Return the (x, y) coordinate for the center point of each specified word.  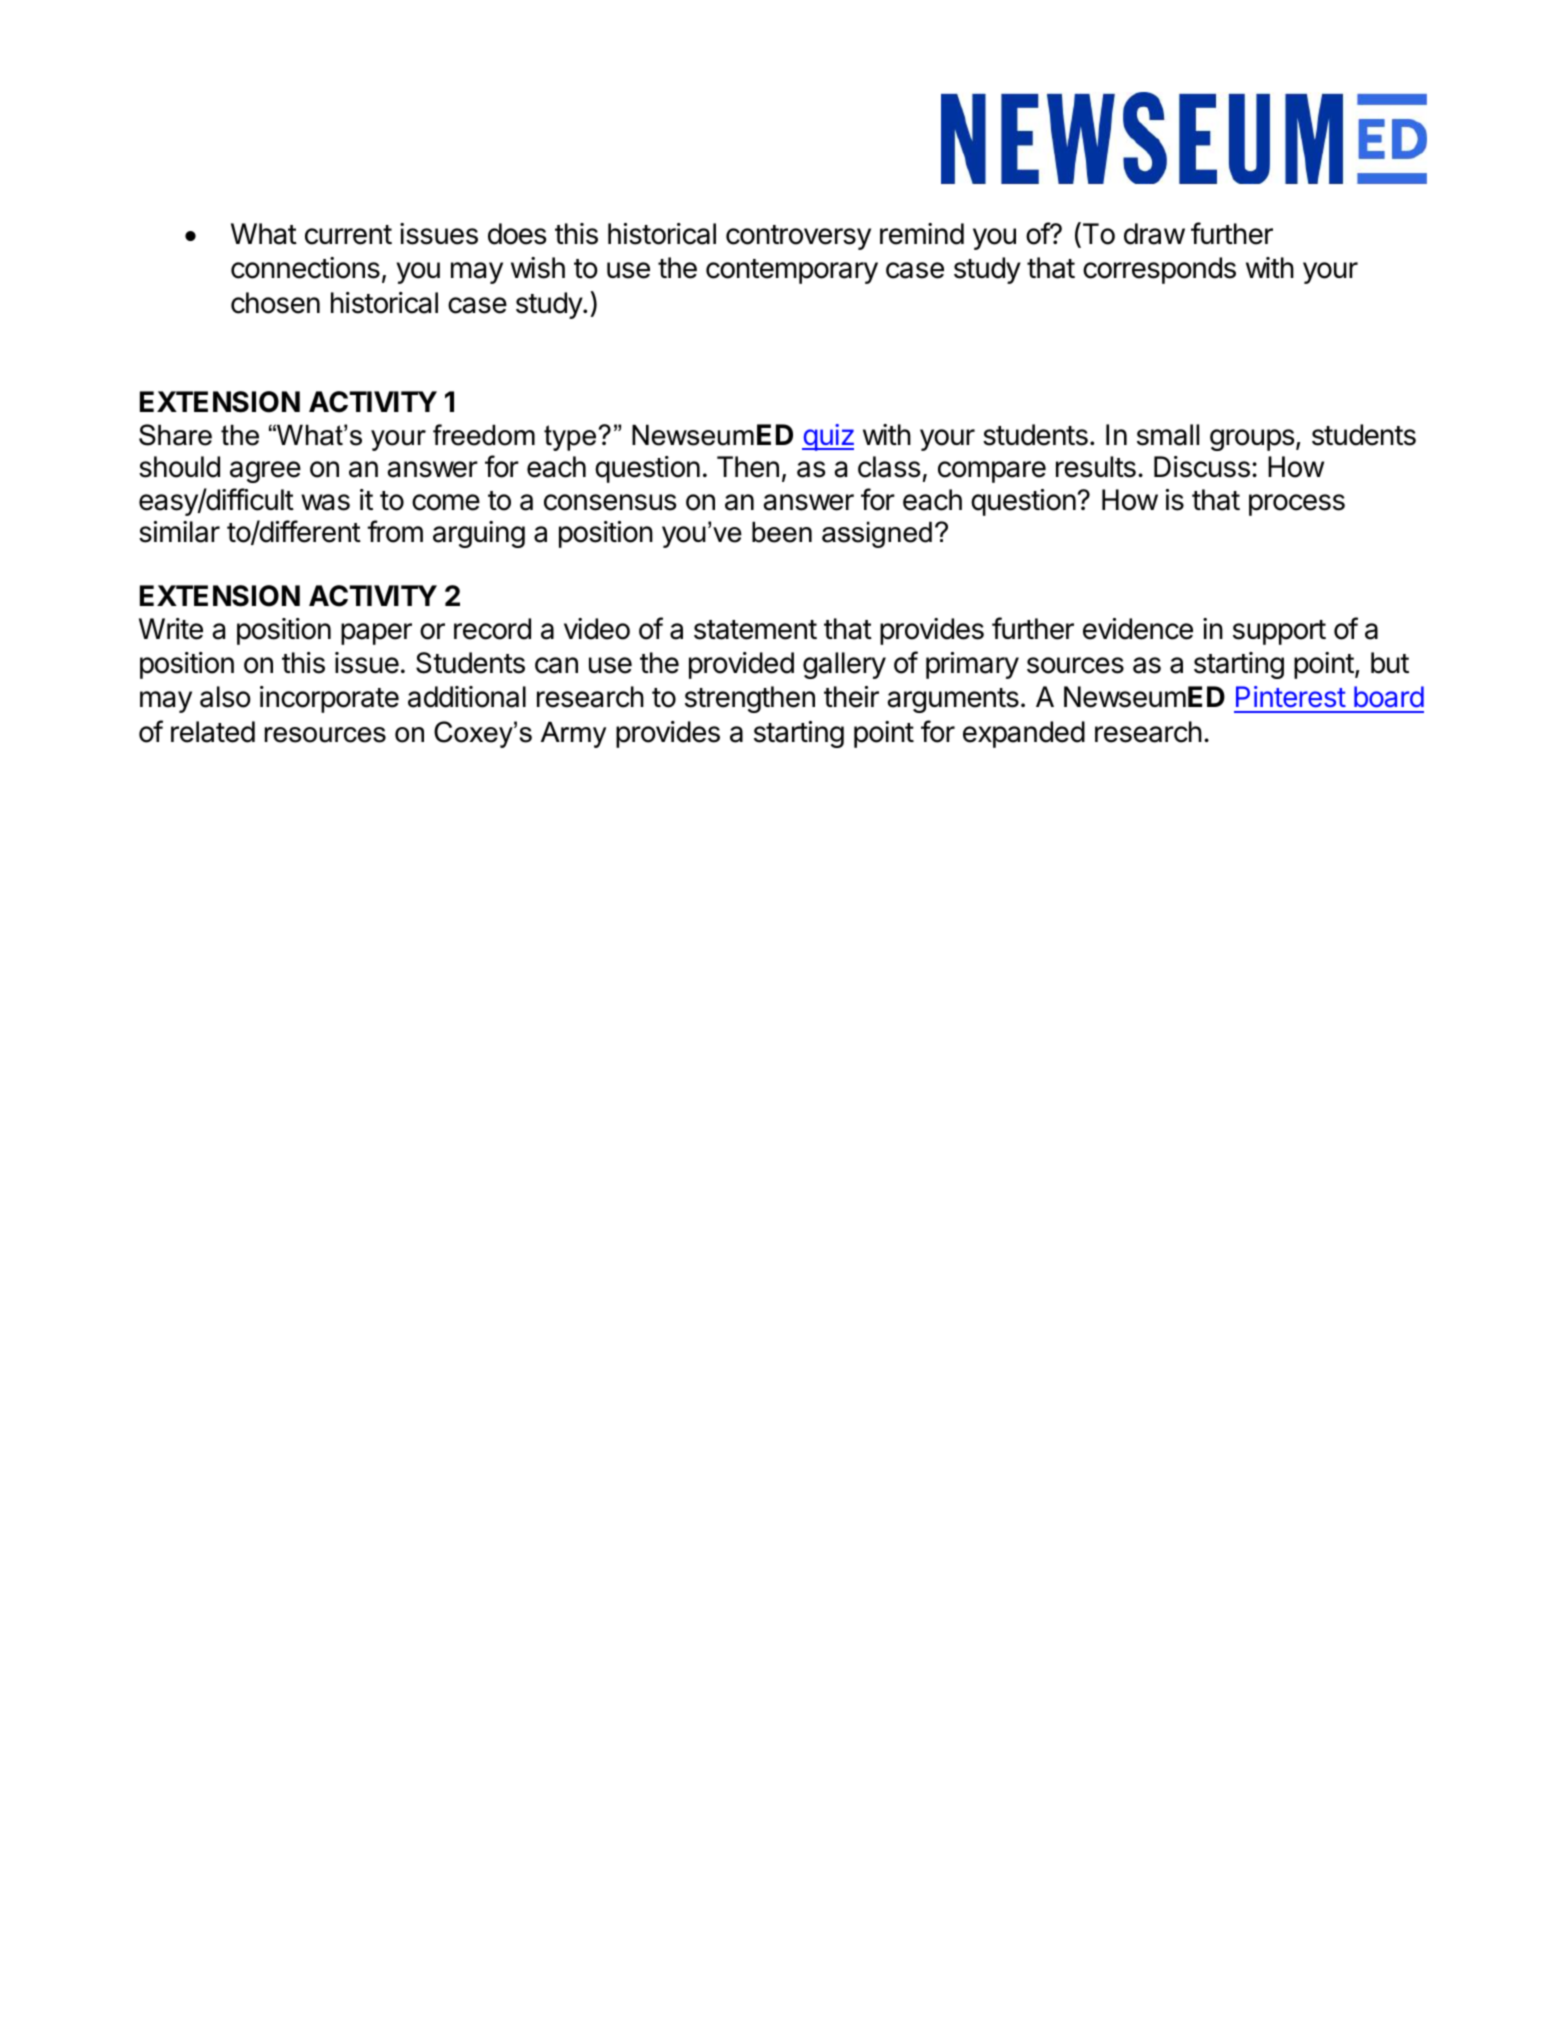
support (1279, 632)
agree (265, 472)
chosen (275, 303)
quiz (828, 437)
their (851, 697)
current (348, 235)
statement (755, 630)
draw (1154, 234)
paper (376, 634)
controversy (798, 237)
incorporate (329, 699)
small (1168, 435)
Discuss (1202, 467)
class (889, 467)
